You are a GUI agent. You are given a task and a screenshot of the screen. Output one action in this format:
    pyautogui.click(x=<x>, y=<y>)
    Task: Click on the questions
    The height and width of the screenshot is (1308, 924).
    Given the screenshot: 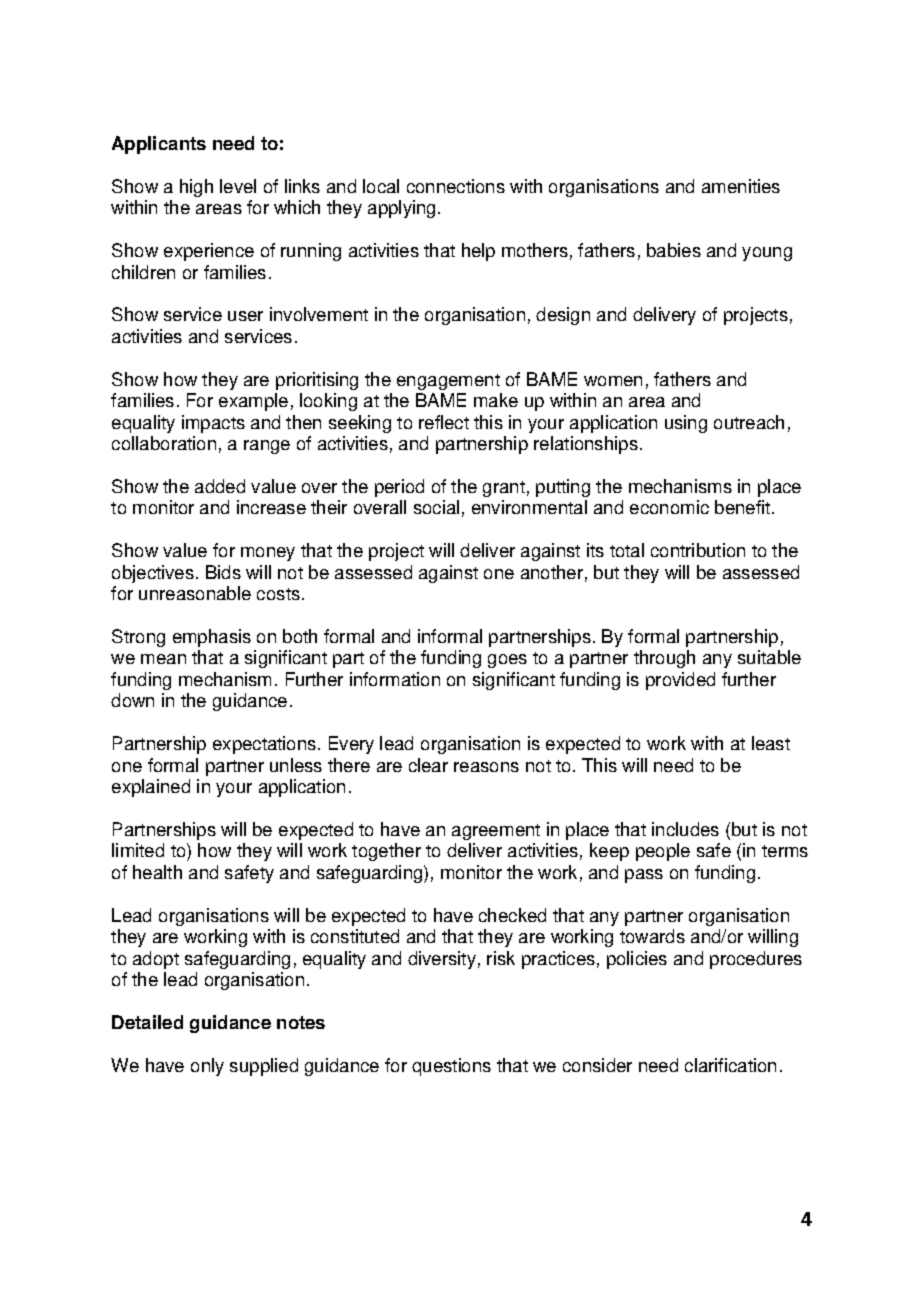 What is the action you would take?
    pyautogui.click(x=451, y=1067)
